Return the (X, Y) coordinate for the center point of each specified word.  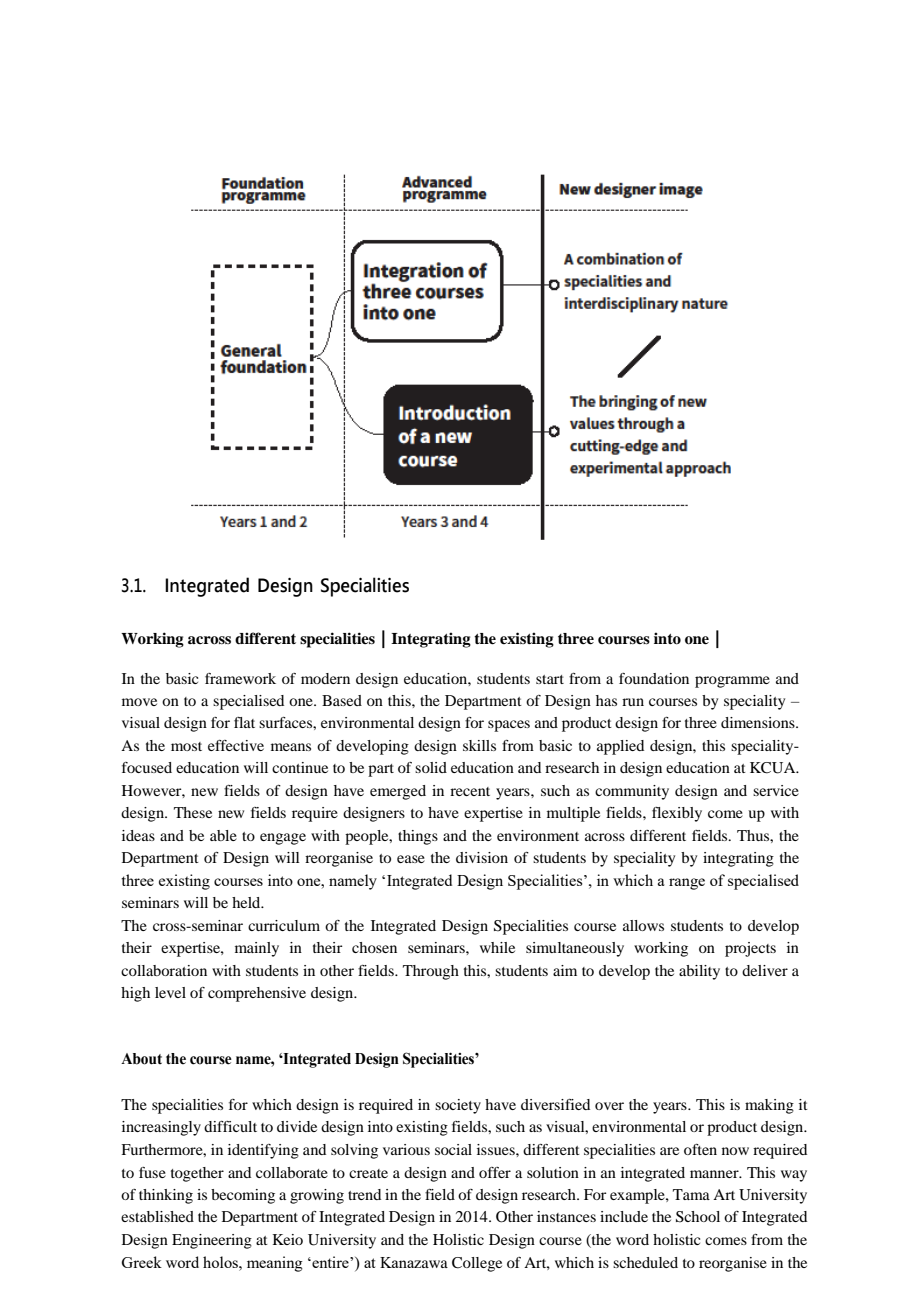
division (482, 857)
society (458, 1106)
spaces (509, 726)
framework (240, 678)
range (687, 884)
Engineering (212, 1241)
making (769, 1106)
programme (732, 682)
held (247, 902)
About (141, 1059)
